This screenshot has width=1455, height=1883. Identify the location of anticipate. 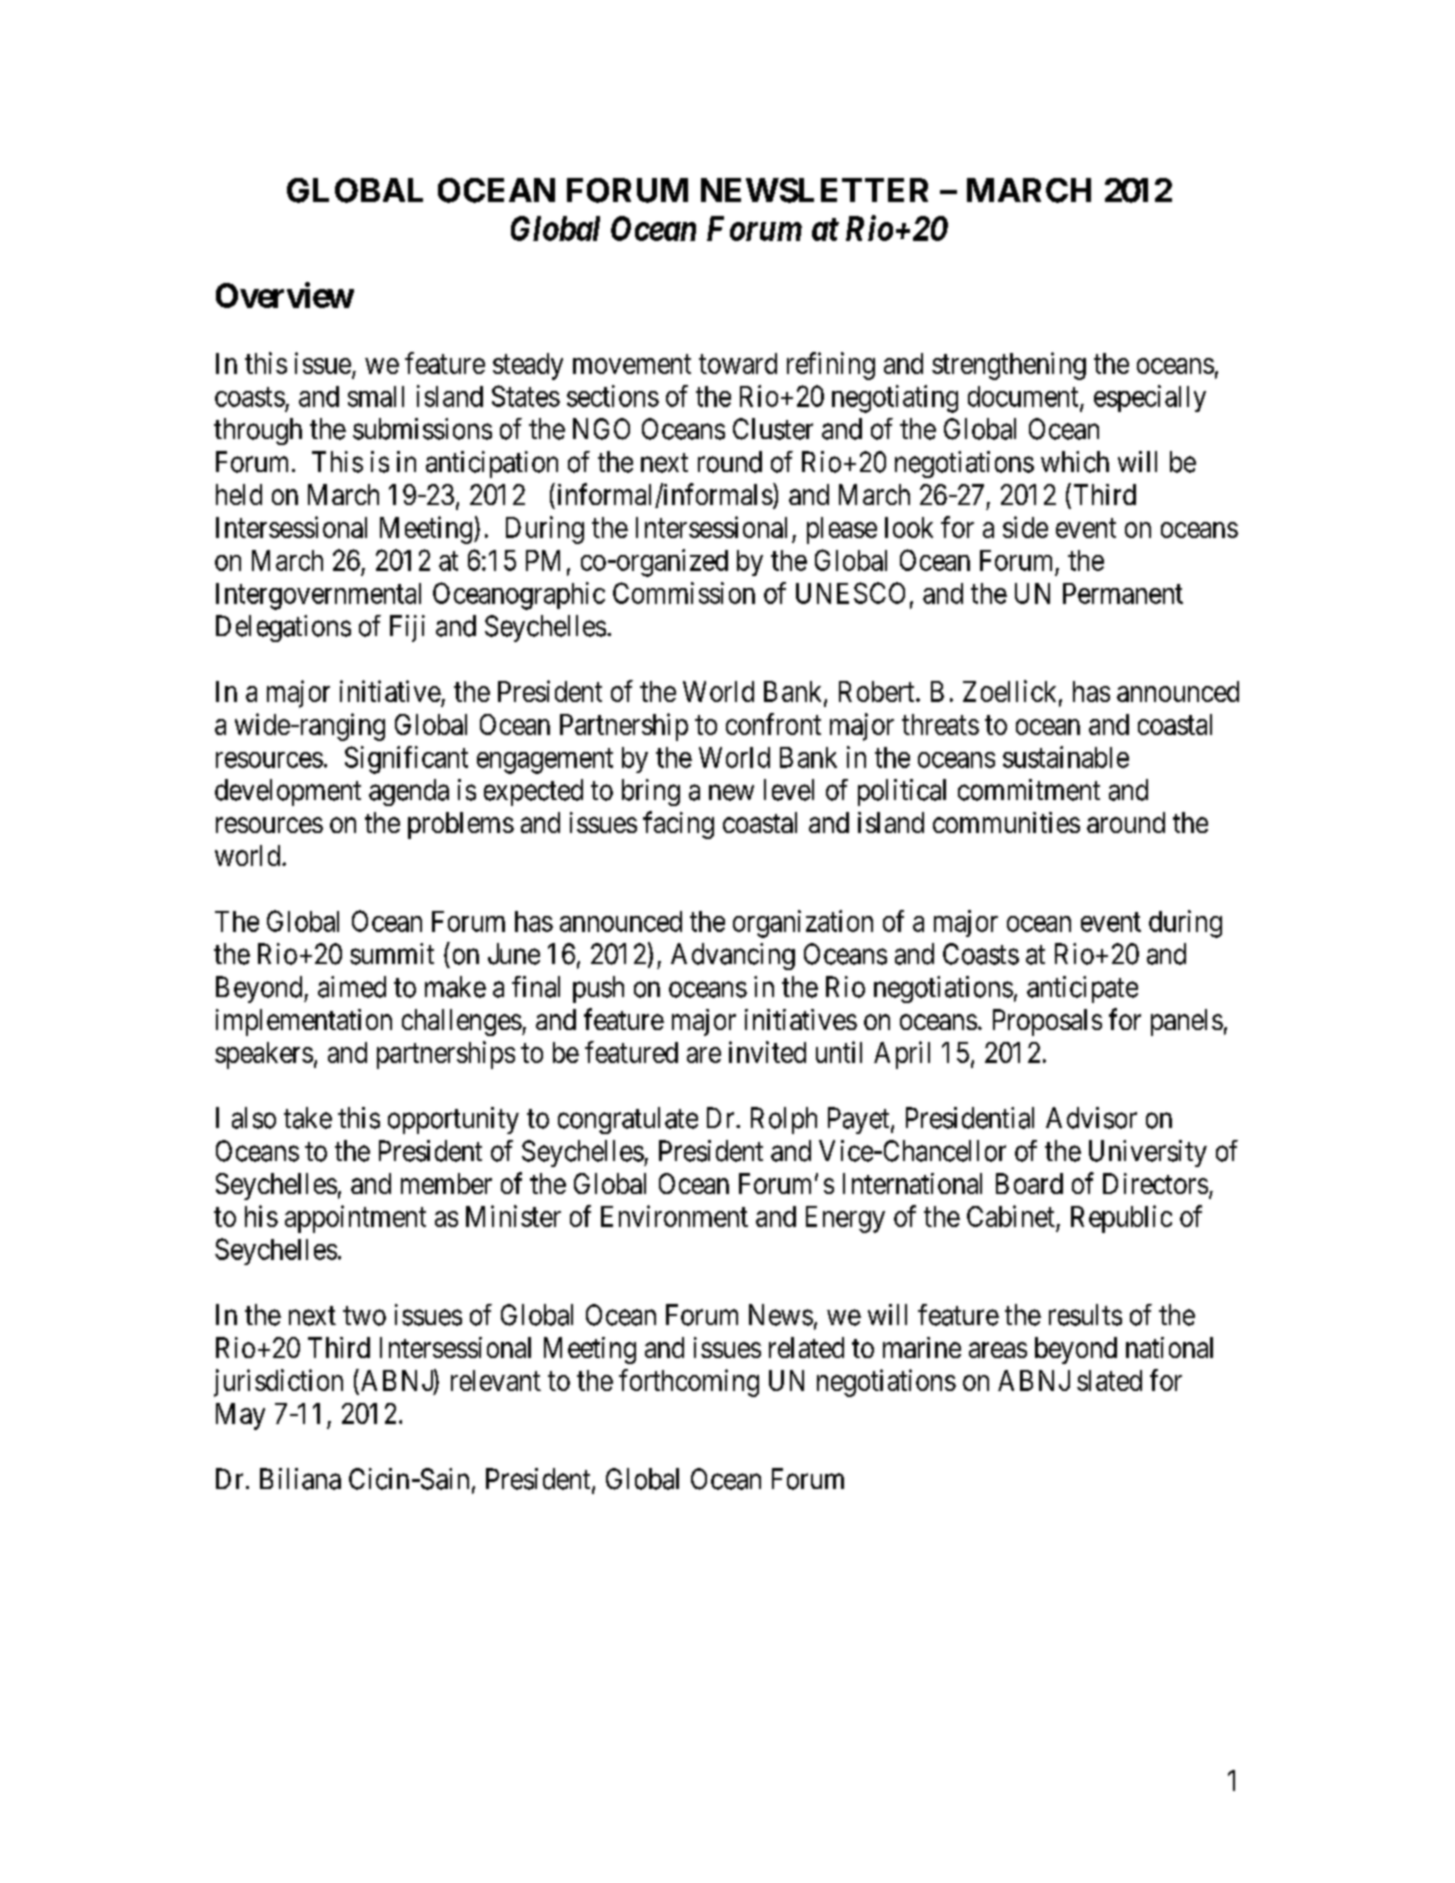
(1082, 989).
